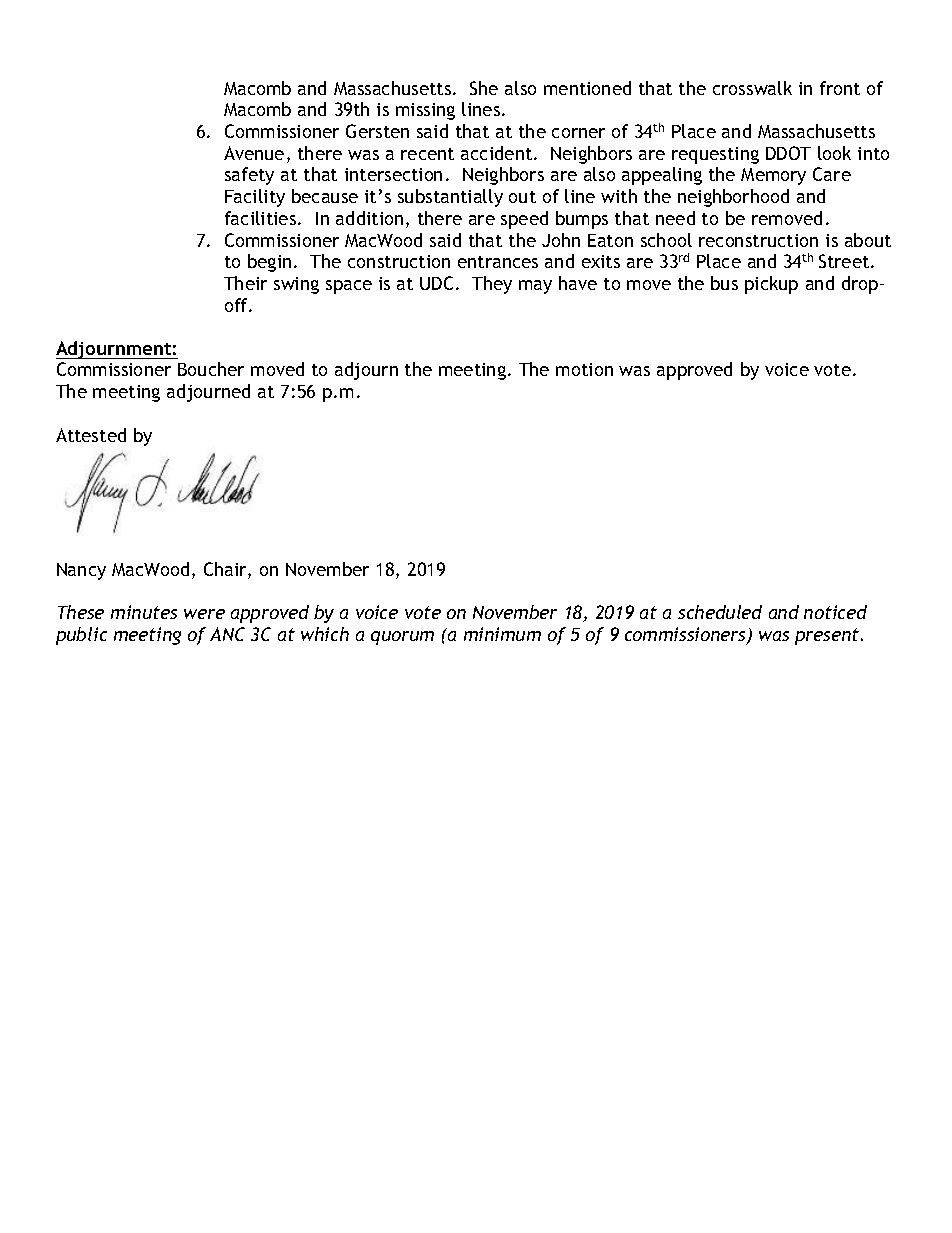 This screenshot has height=1233, width=952. I want to click on They, so click(492, 285).
